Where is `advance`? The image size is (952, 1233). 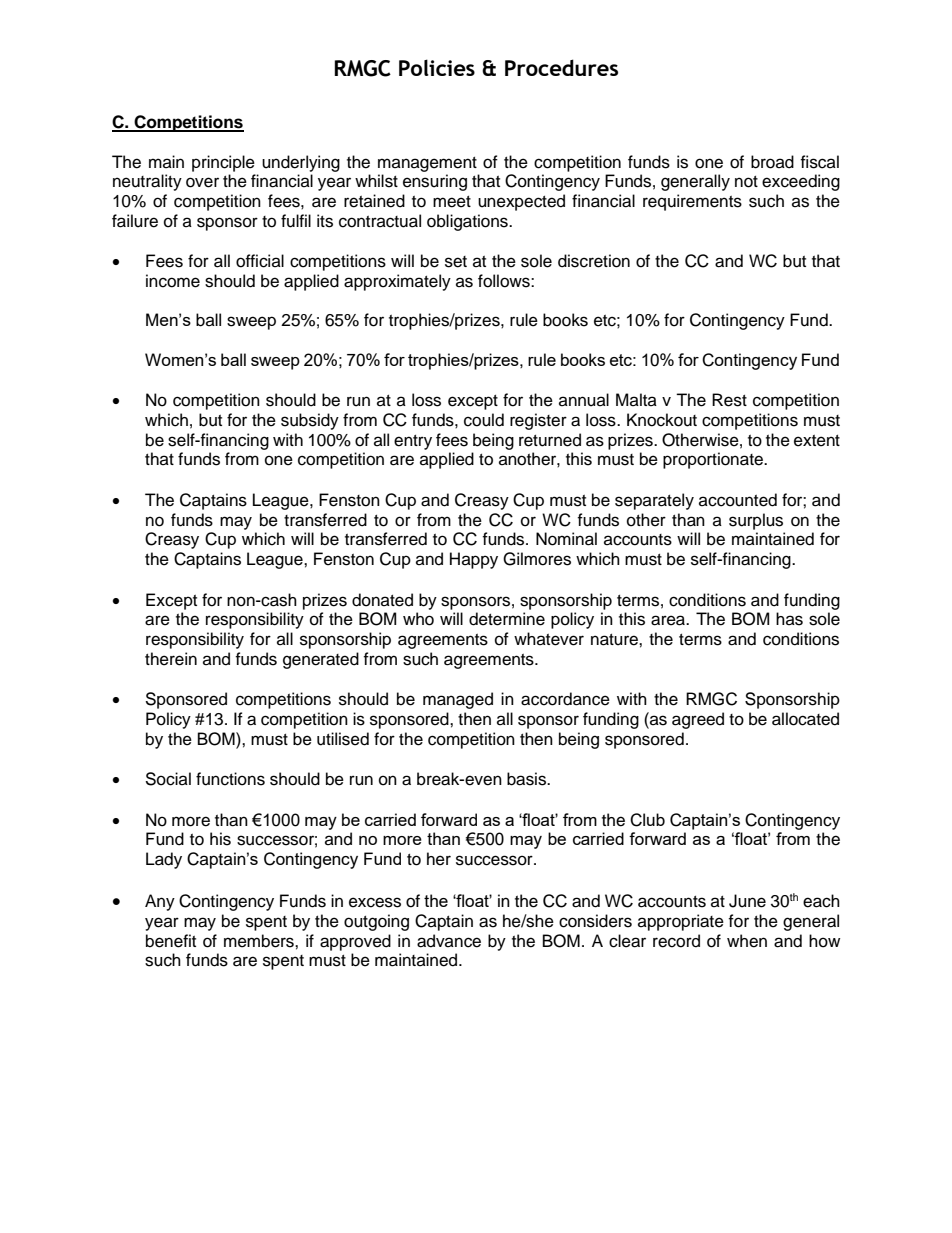
advance is located at coordinates (449, 941).
